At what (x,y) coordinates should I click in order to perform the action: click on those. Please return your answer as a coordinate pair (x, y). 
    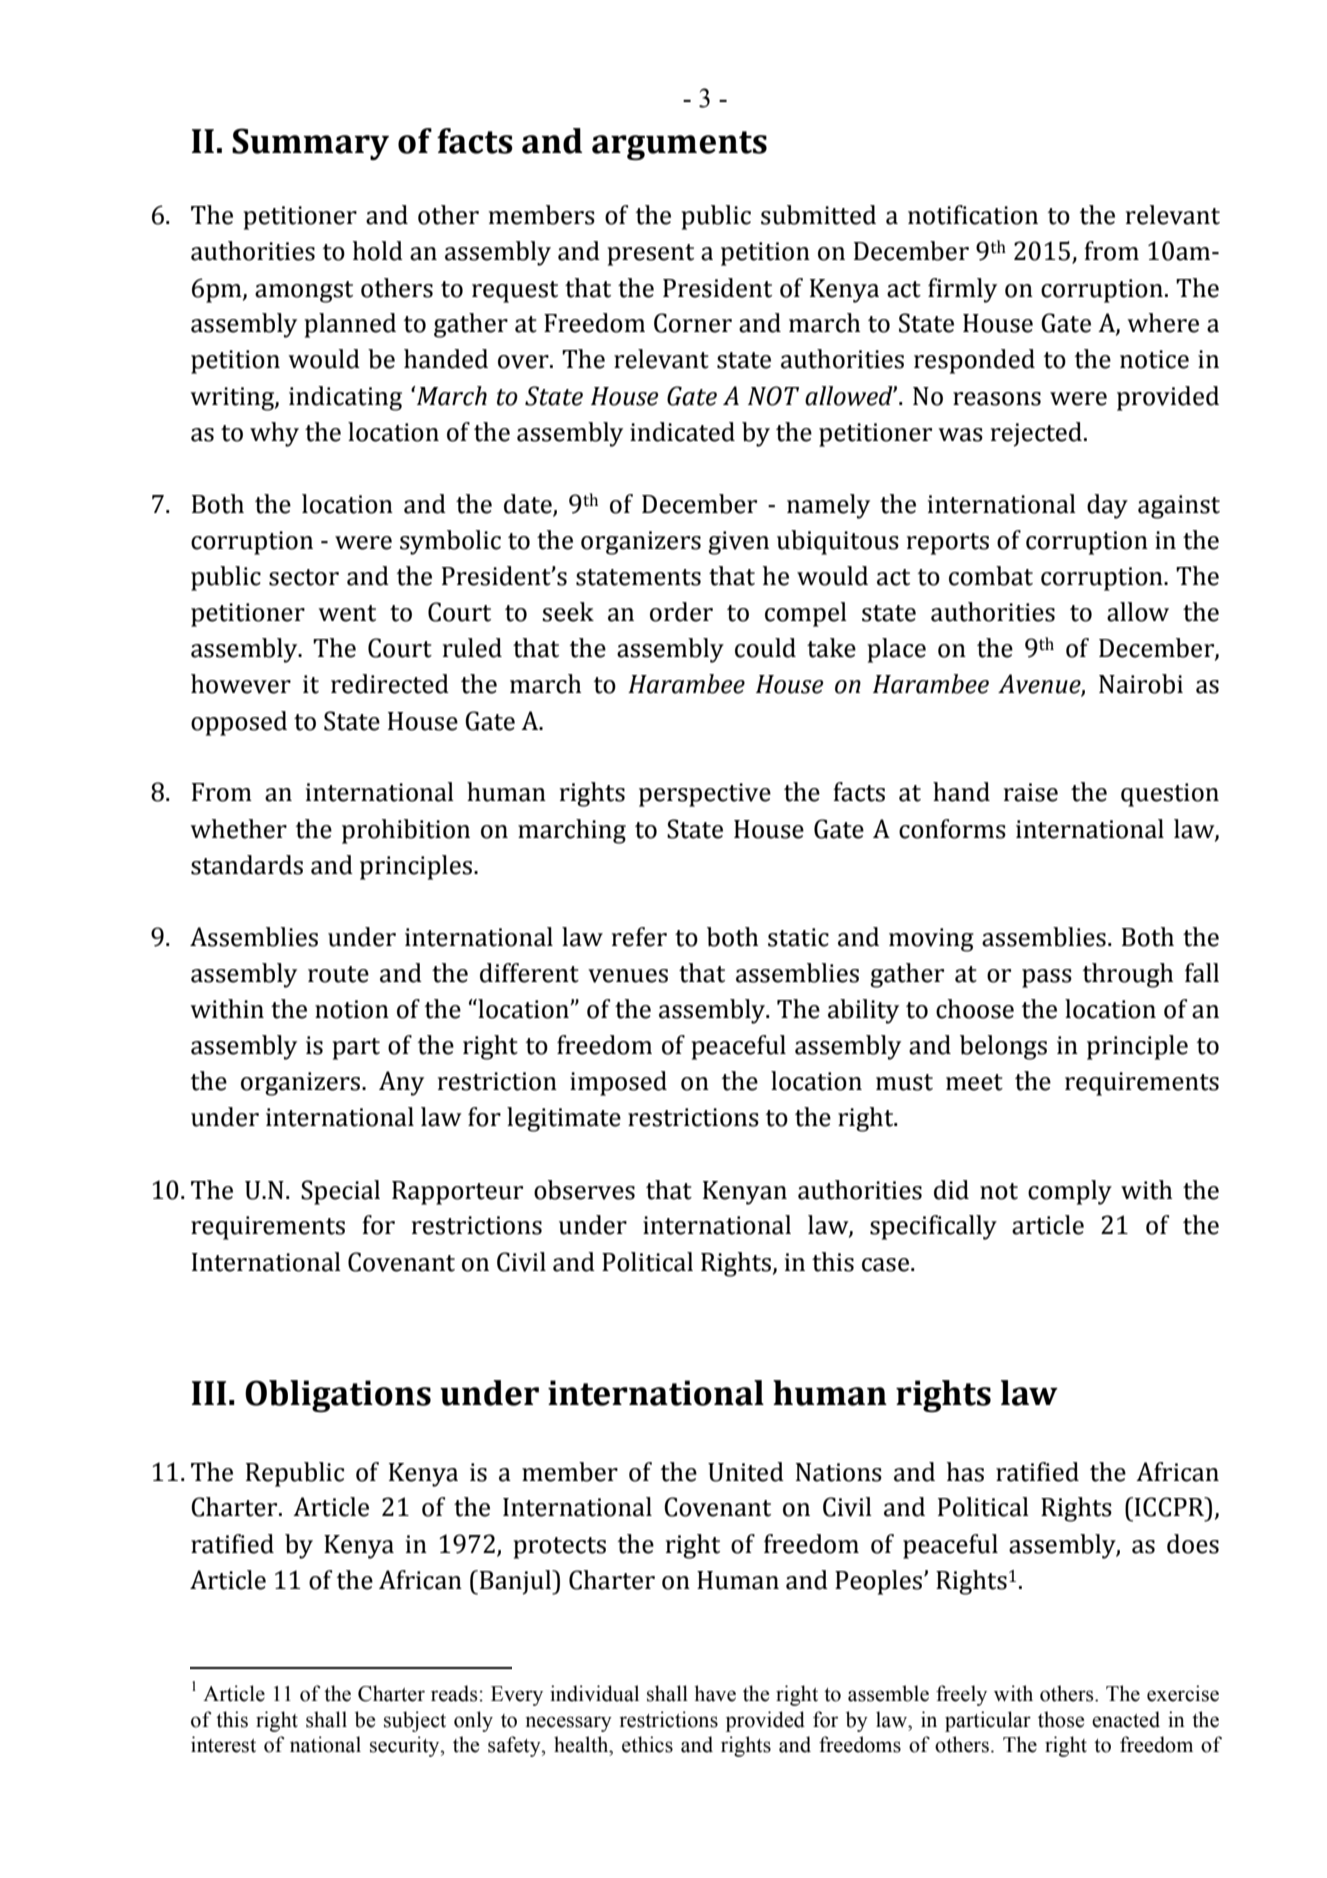
    Looking at the image, I should click on (1061, 1719).
